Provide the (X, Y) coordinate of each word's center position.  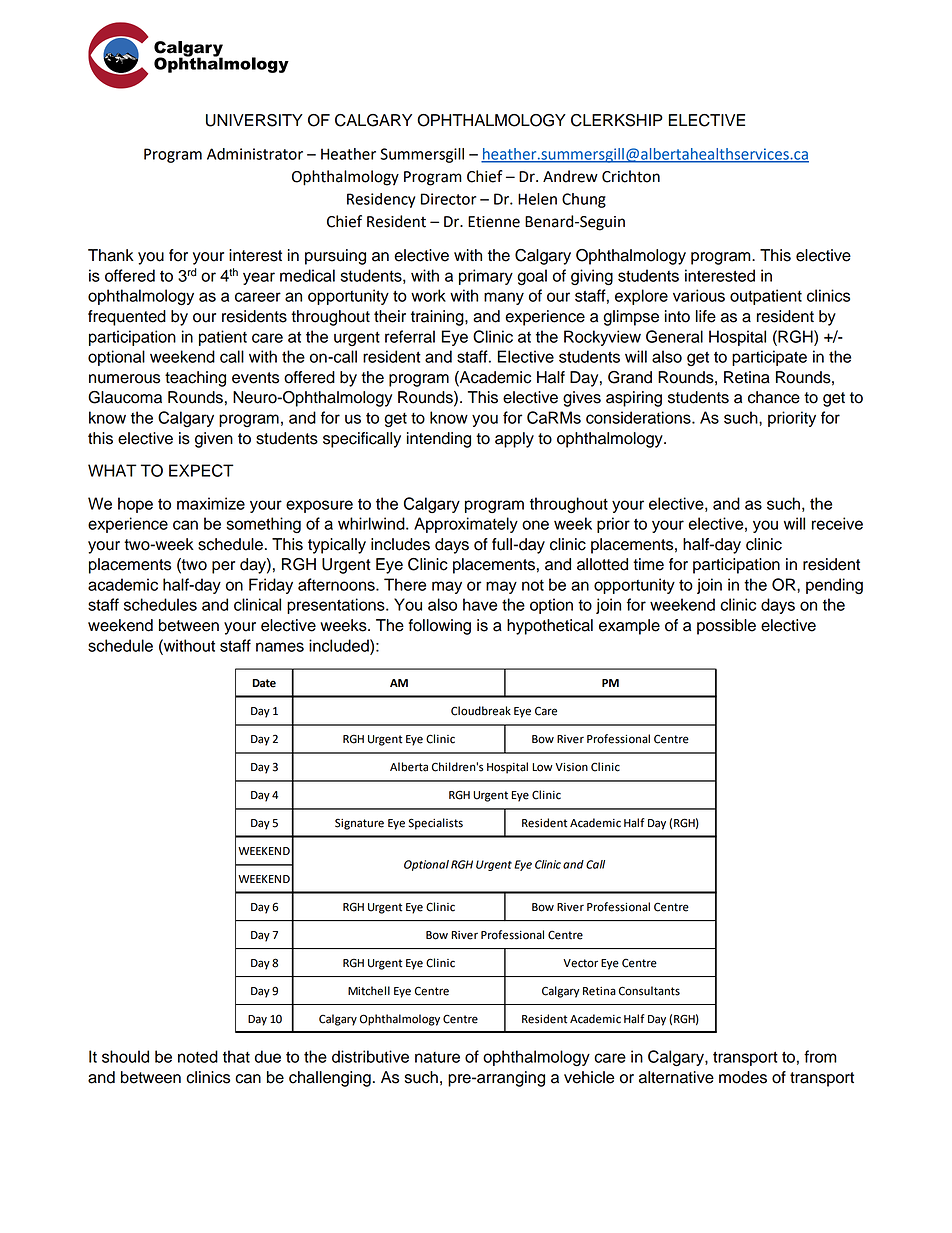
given (214, 440)
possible (726, 627)
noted (198, 1056)
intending (439, 440)
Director (448, 199)
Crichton (631, 176)
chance (774, 397)
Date (264, 683)
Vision (571, 767)
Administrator (255, 154)
